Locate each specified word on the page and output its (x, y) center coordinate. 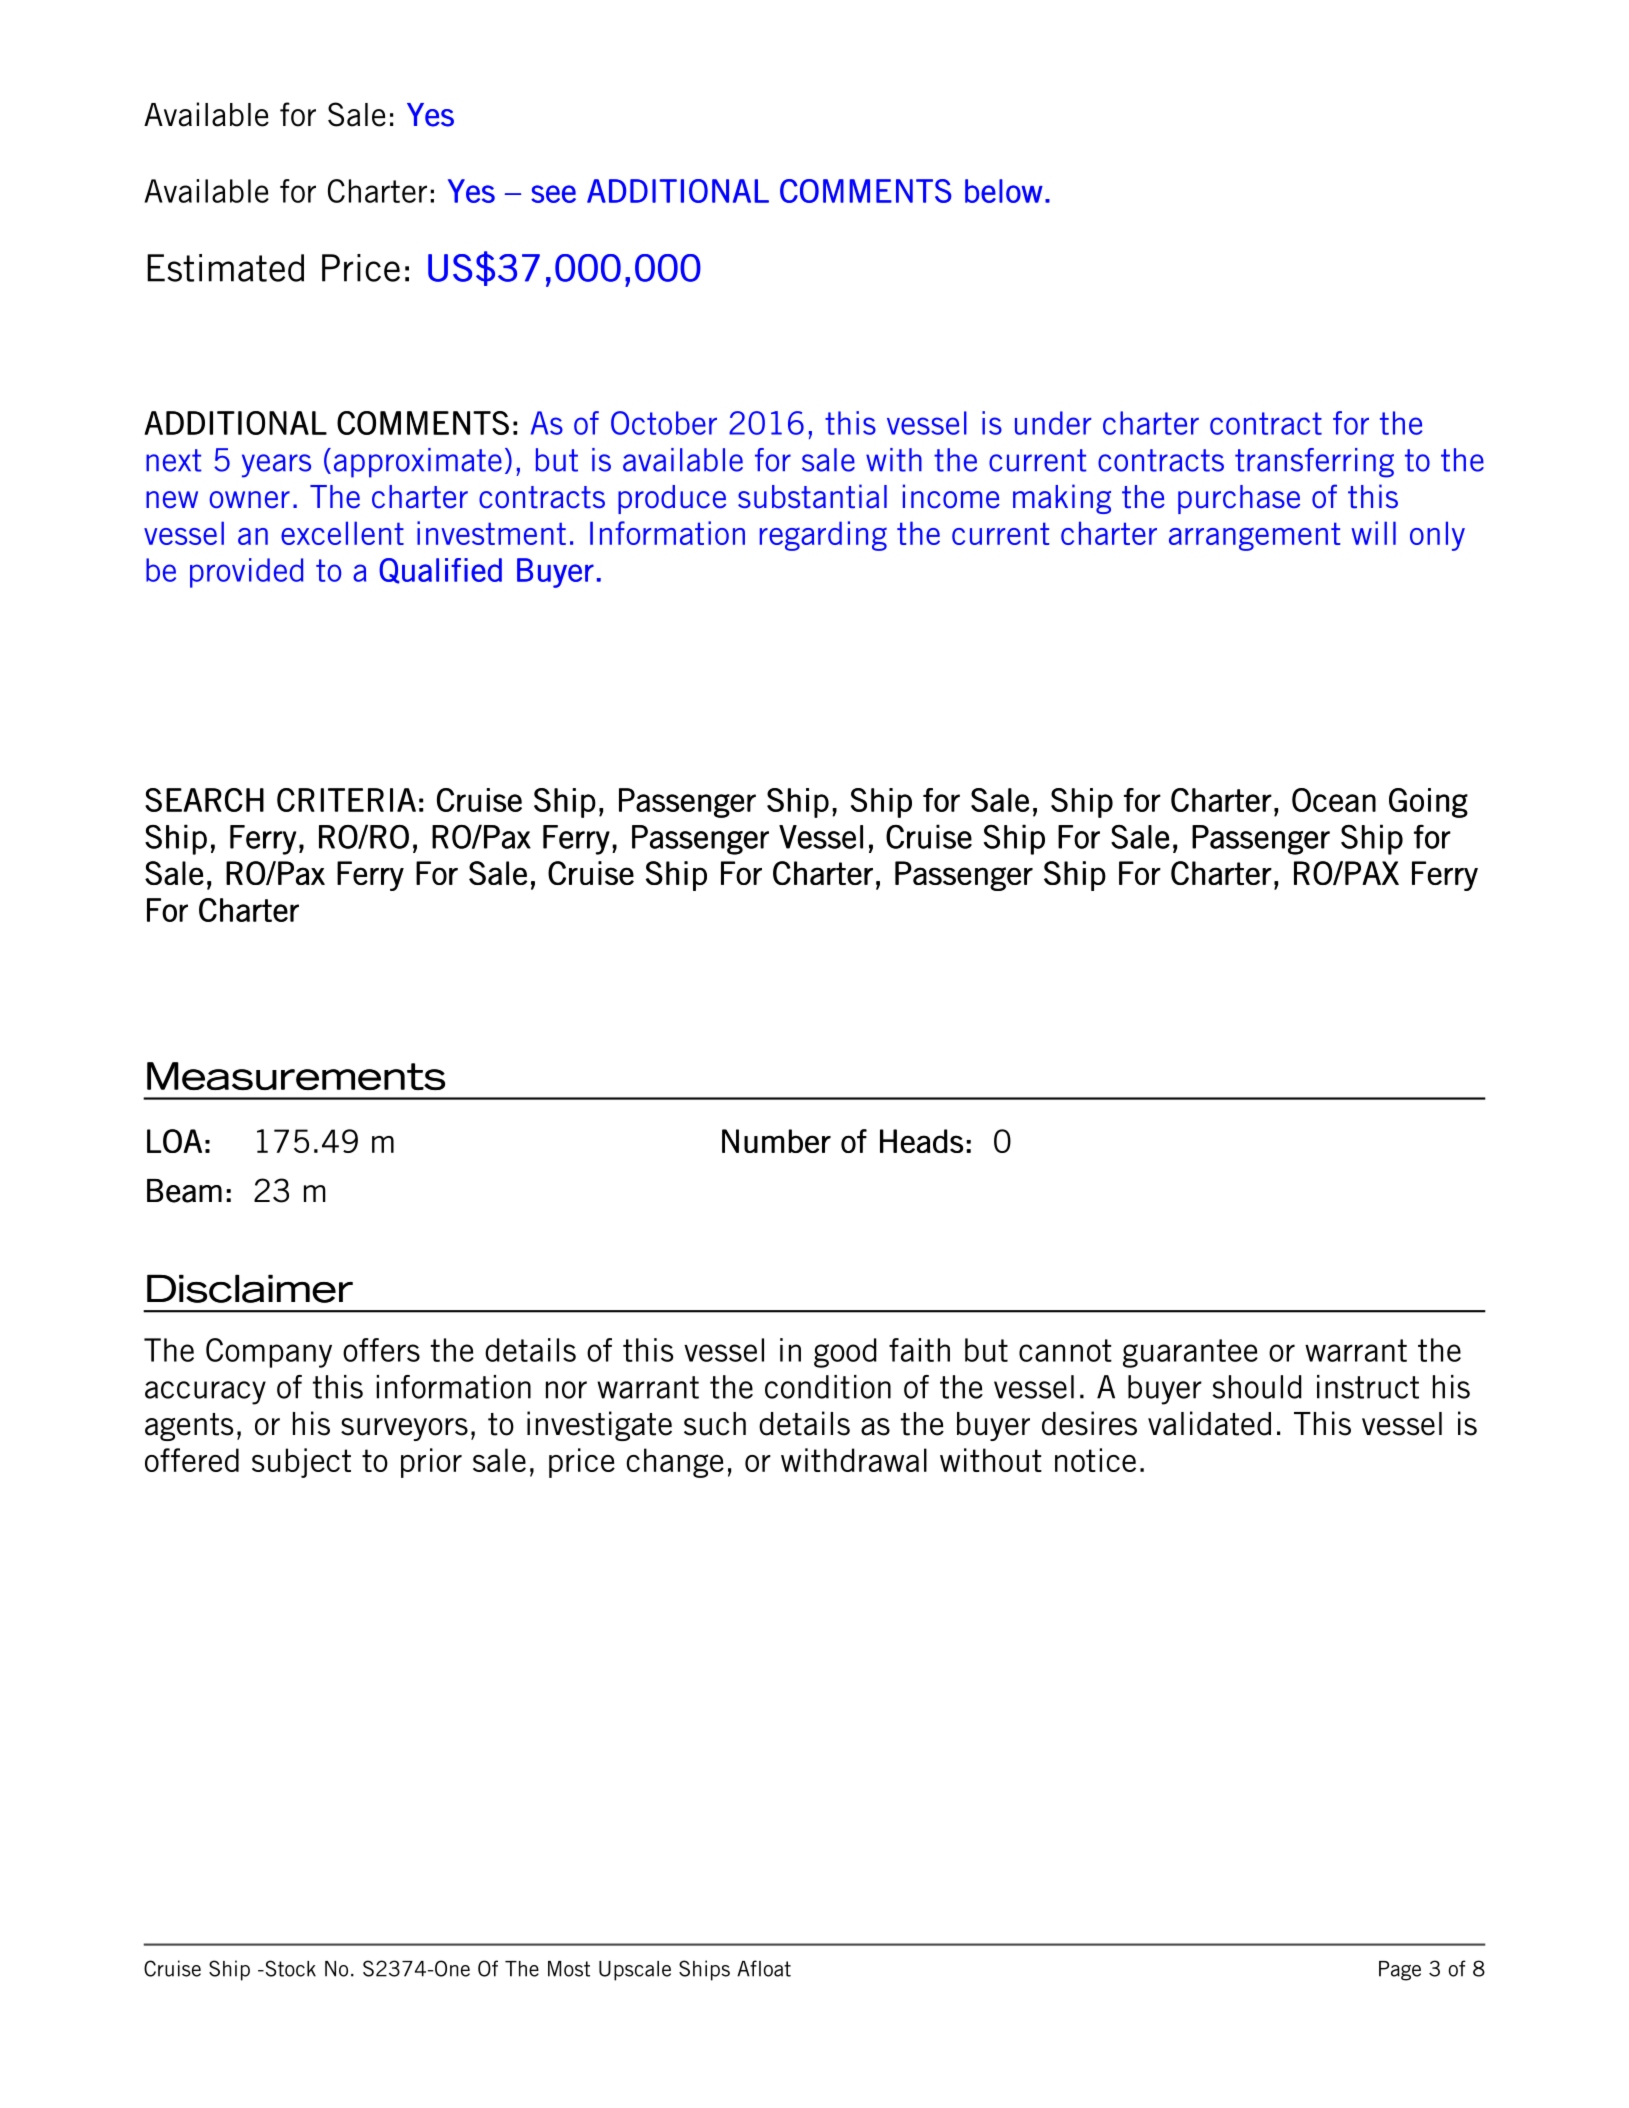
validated (1209, 1423)
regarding (823, 536)
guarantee (1190, 1353)
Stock (289, 1968)
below (1004, 191)
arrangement (1254, 536)
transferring (1314, 463)
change (675, 1463)
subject (301, 1463)
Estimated (225, 268)
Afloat (764, 1968)
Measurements (296, 1076)
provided (246, 573)
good (845, 1353)
